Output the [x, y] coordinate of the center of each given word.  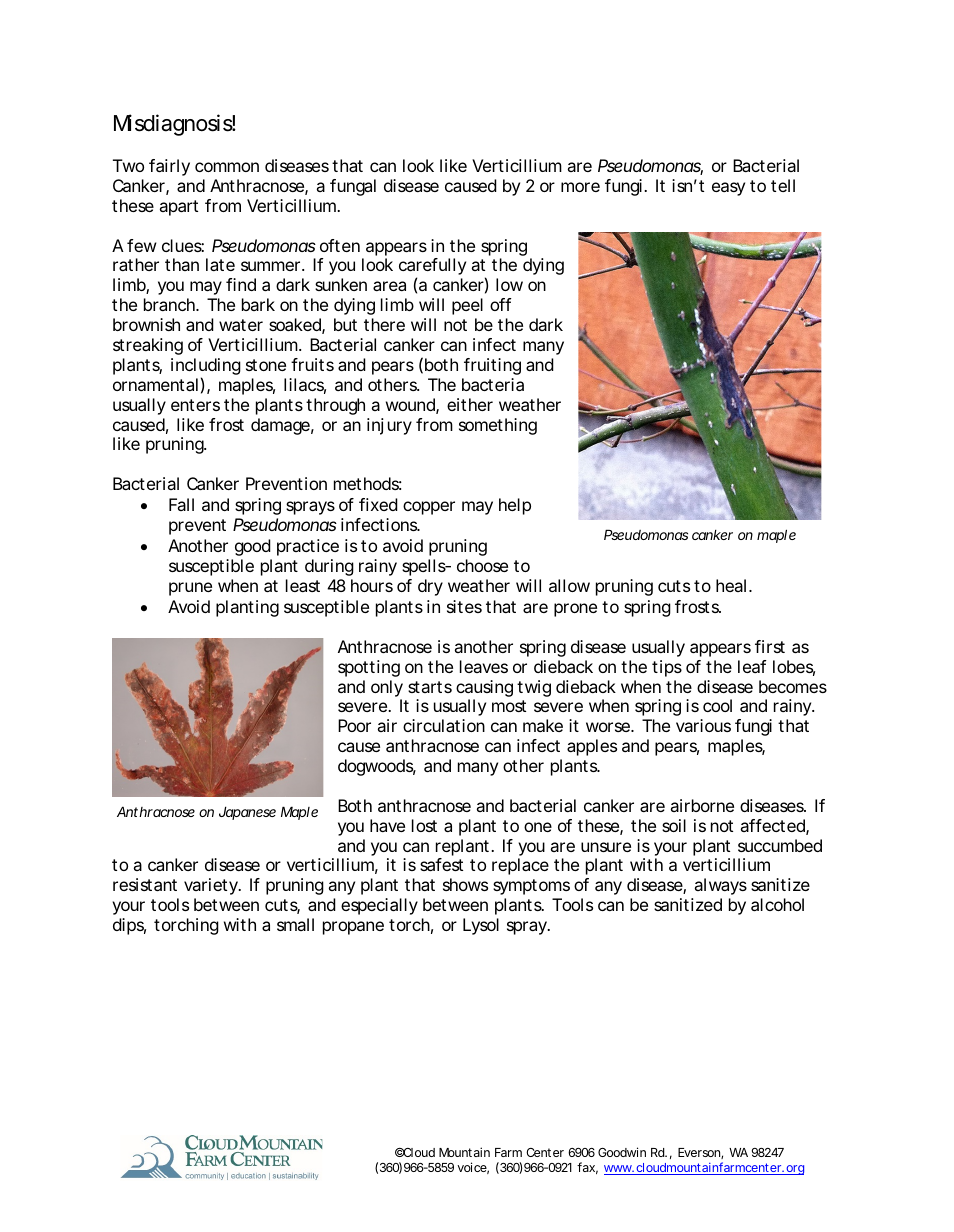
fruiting [492, 366]
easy [728, 189]
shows [465, 884]
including [206, 368]
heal [731, 585]
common [227, 167]
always [721, 886]
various [703, 725]
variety [212, 886]
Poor [354, 725]
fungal [353, 187]
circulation [444, 725]
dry [430, 587]
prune [190, 589]
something [498, 426]
